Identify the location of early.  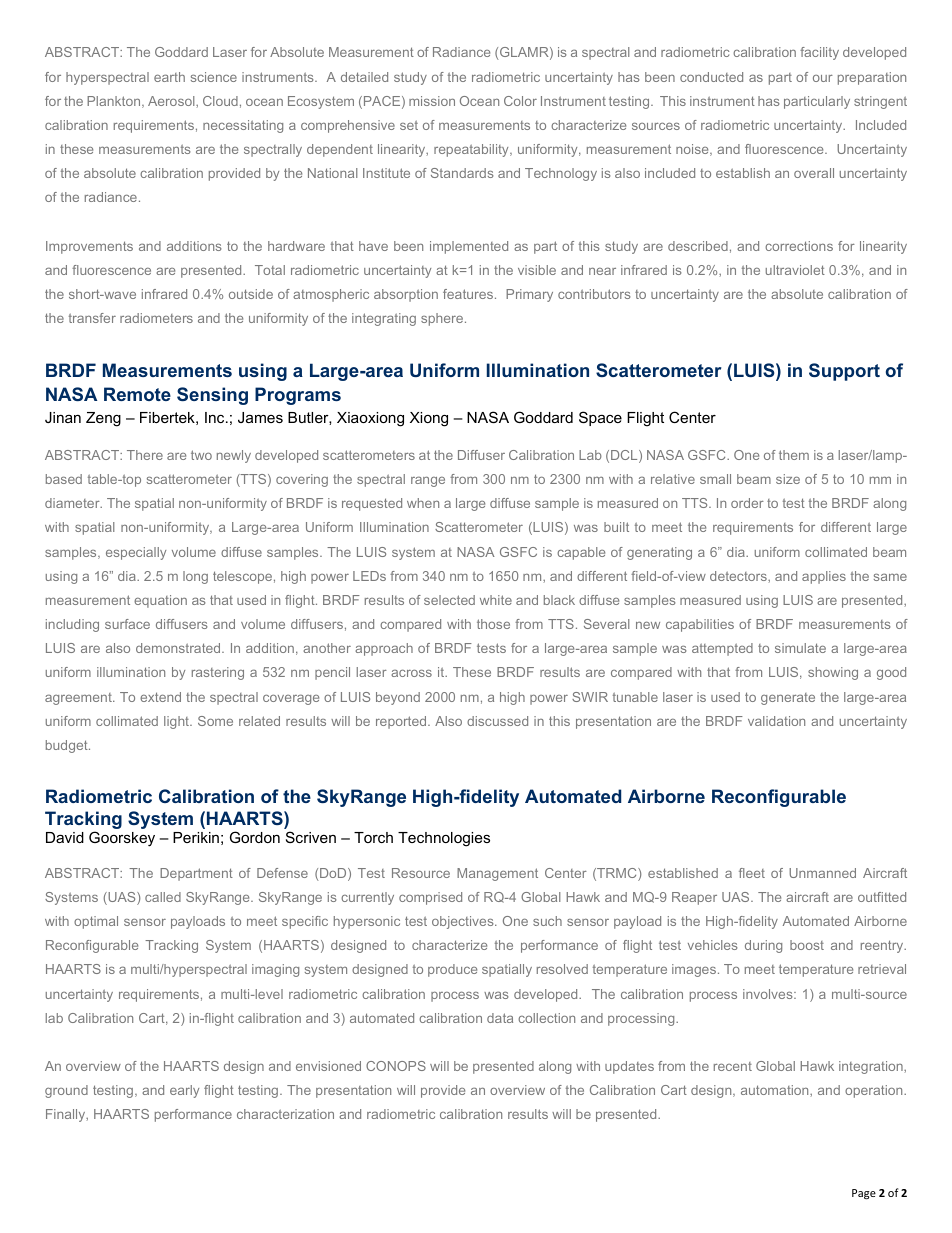
(184, 1091).
